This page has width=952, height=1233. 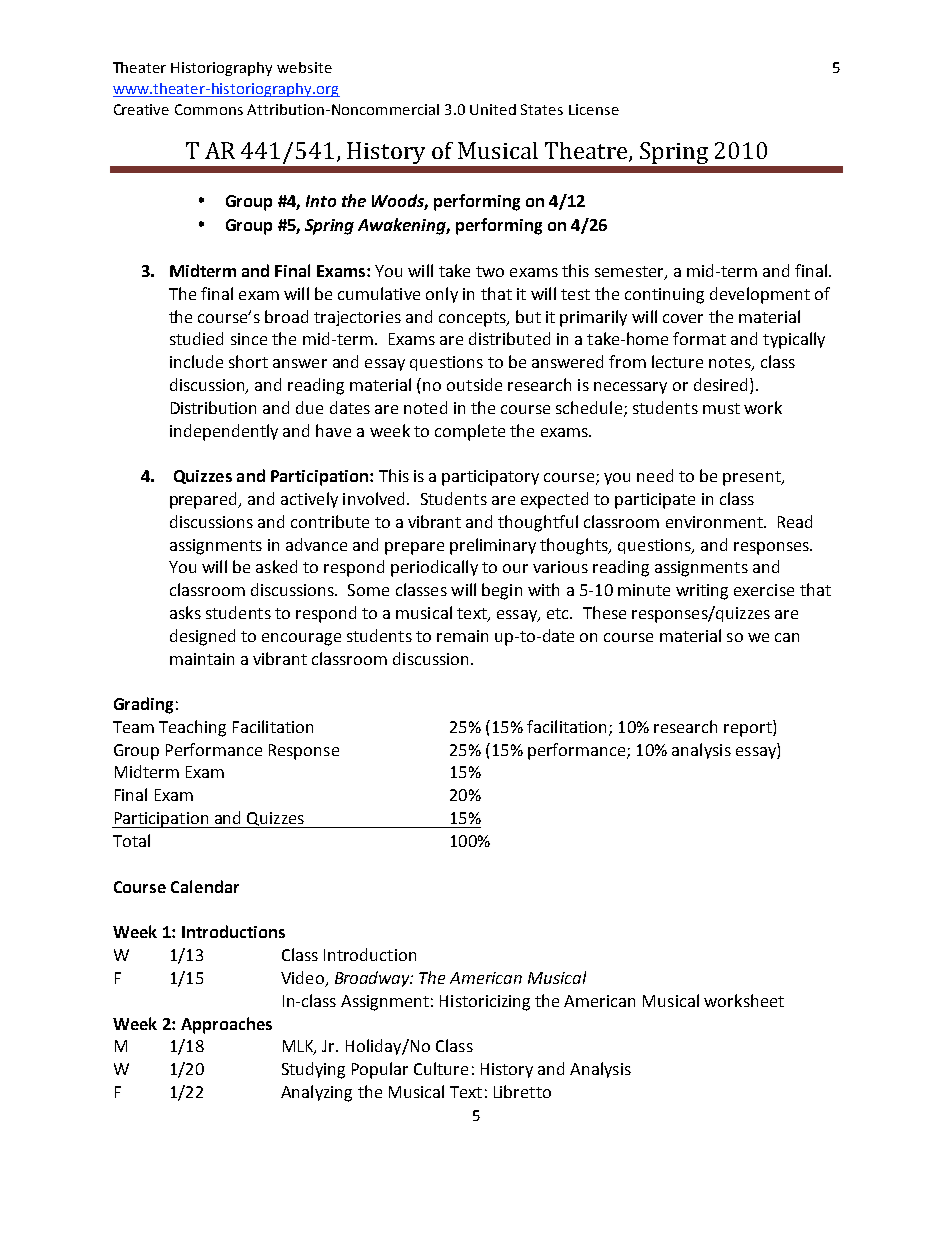 I want to click on asks, so click(x=185, y=612).
